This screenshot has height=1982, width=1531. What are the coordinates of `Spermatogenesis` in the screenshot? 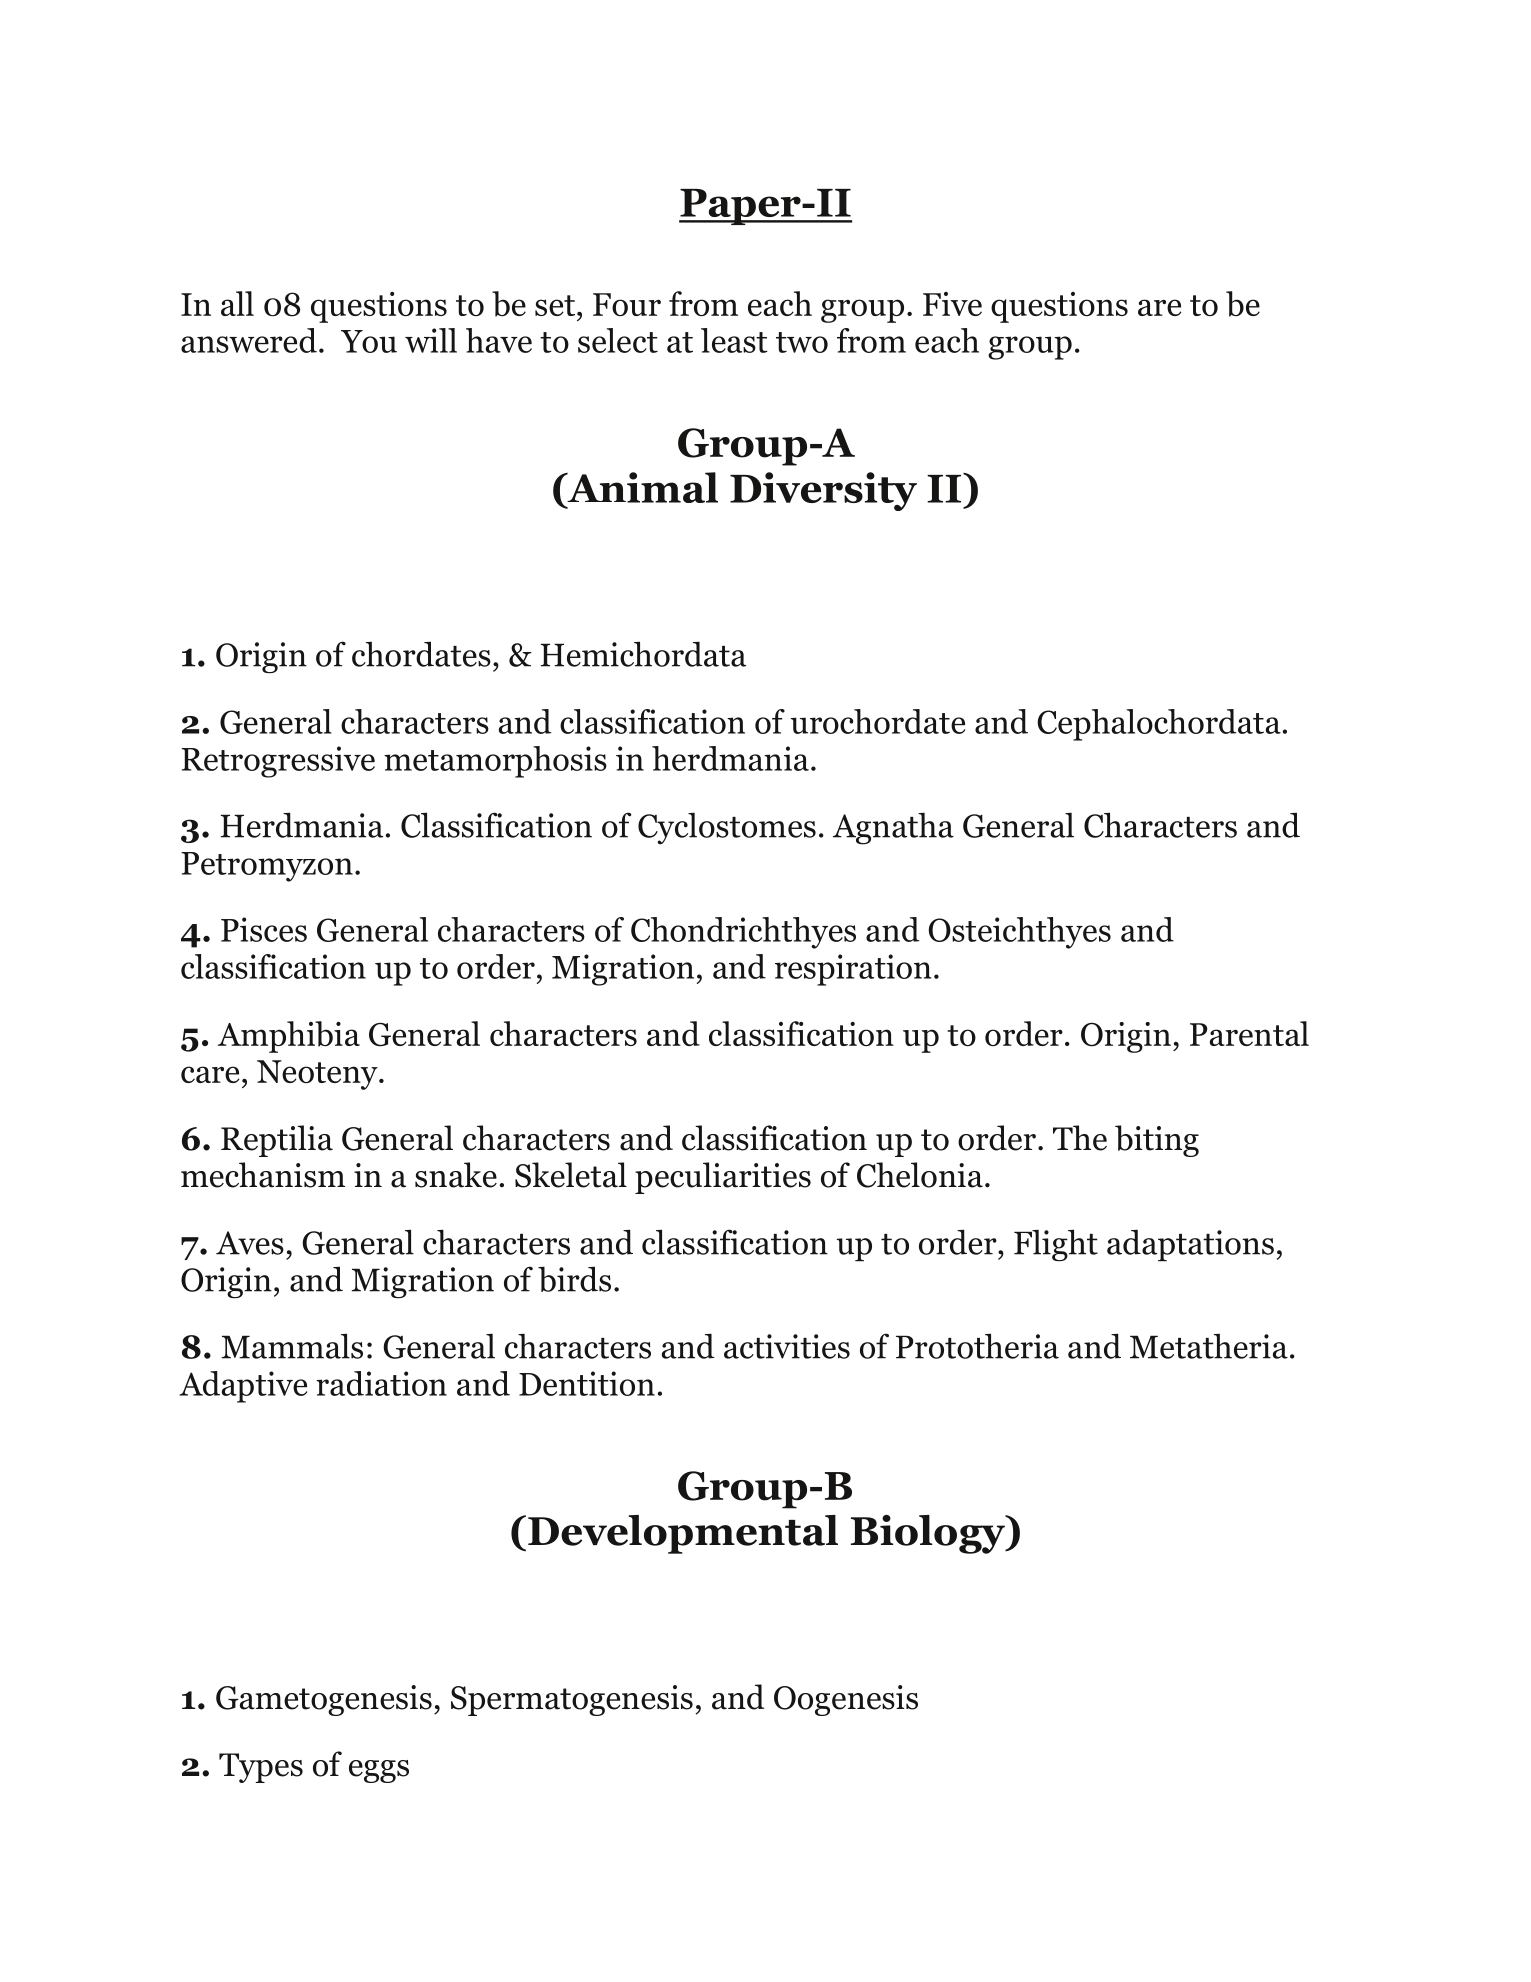 It's located at (572, 1700).
